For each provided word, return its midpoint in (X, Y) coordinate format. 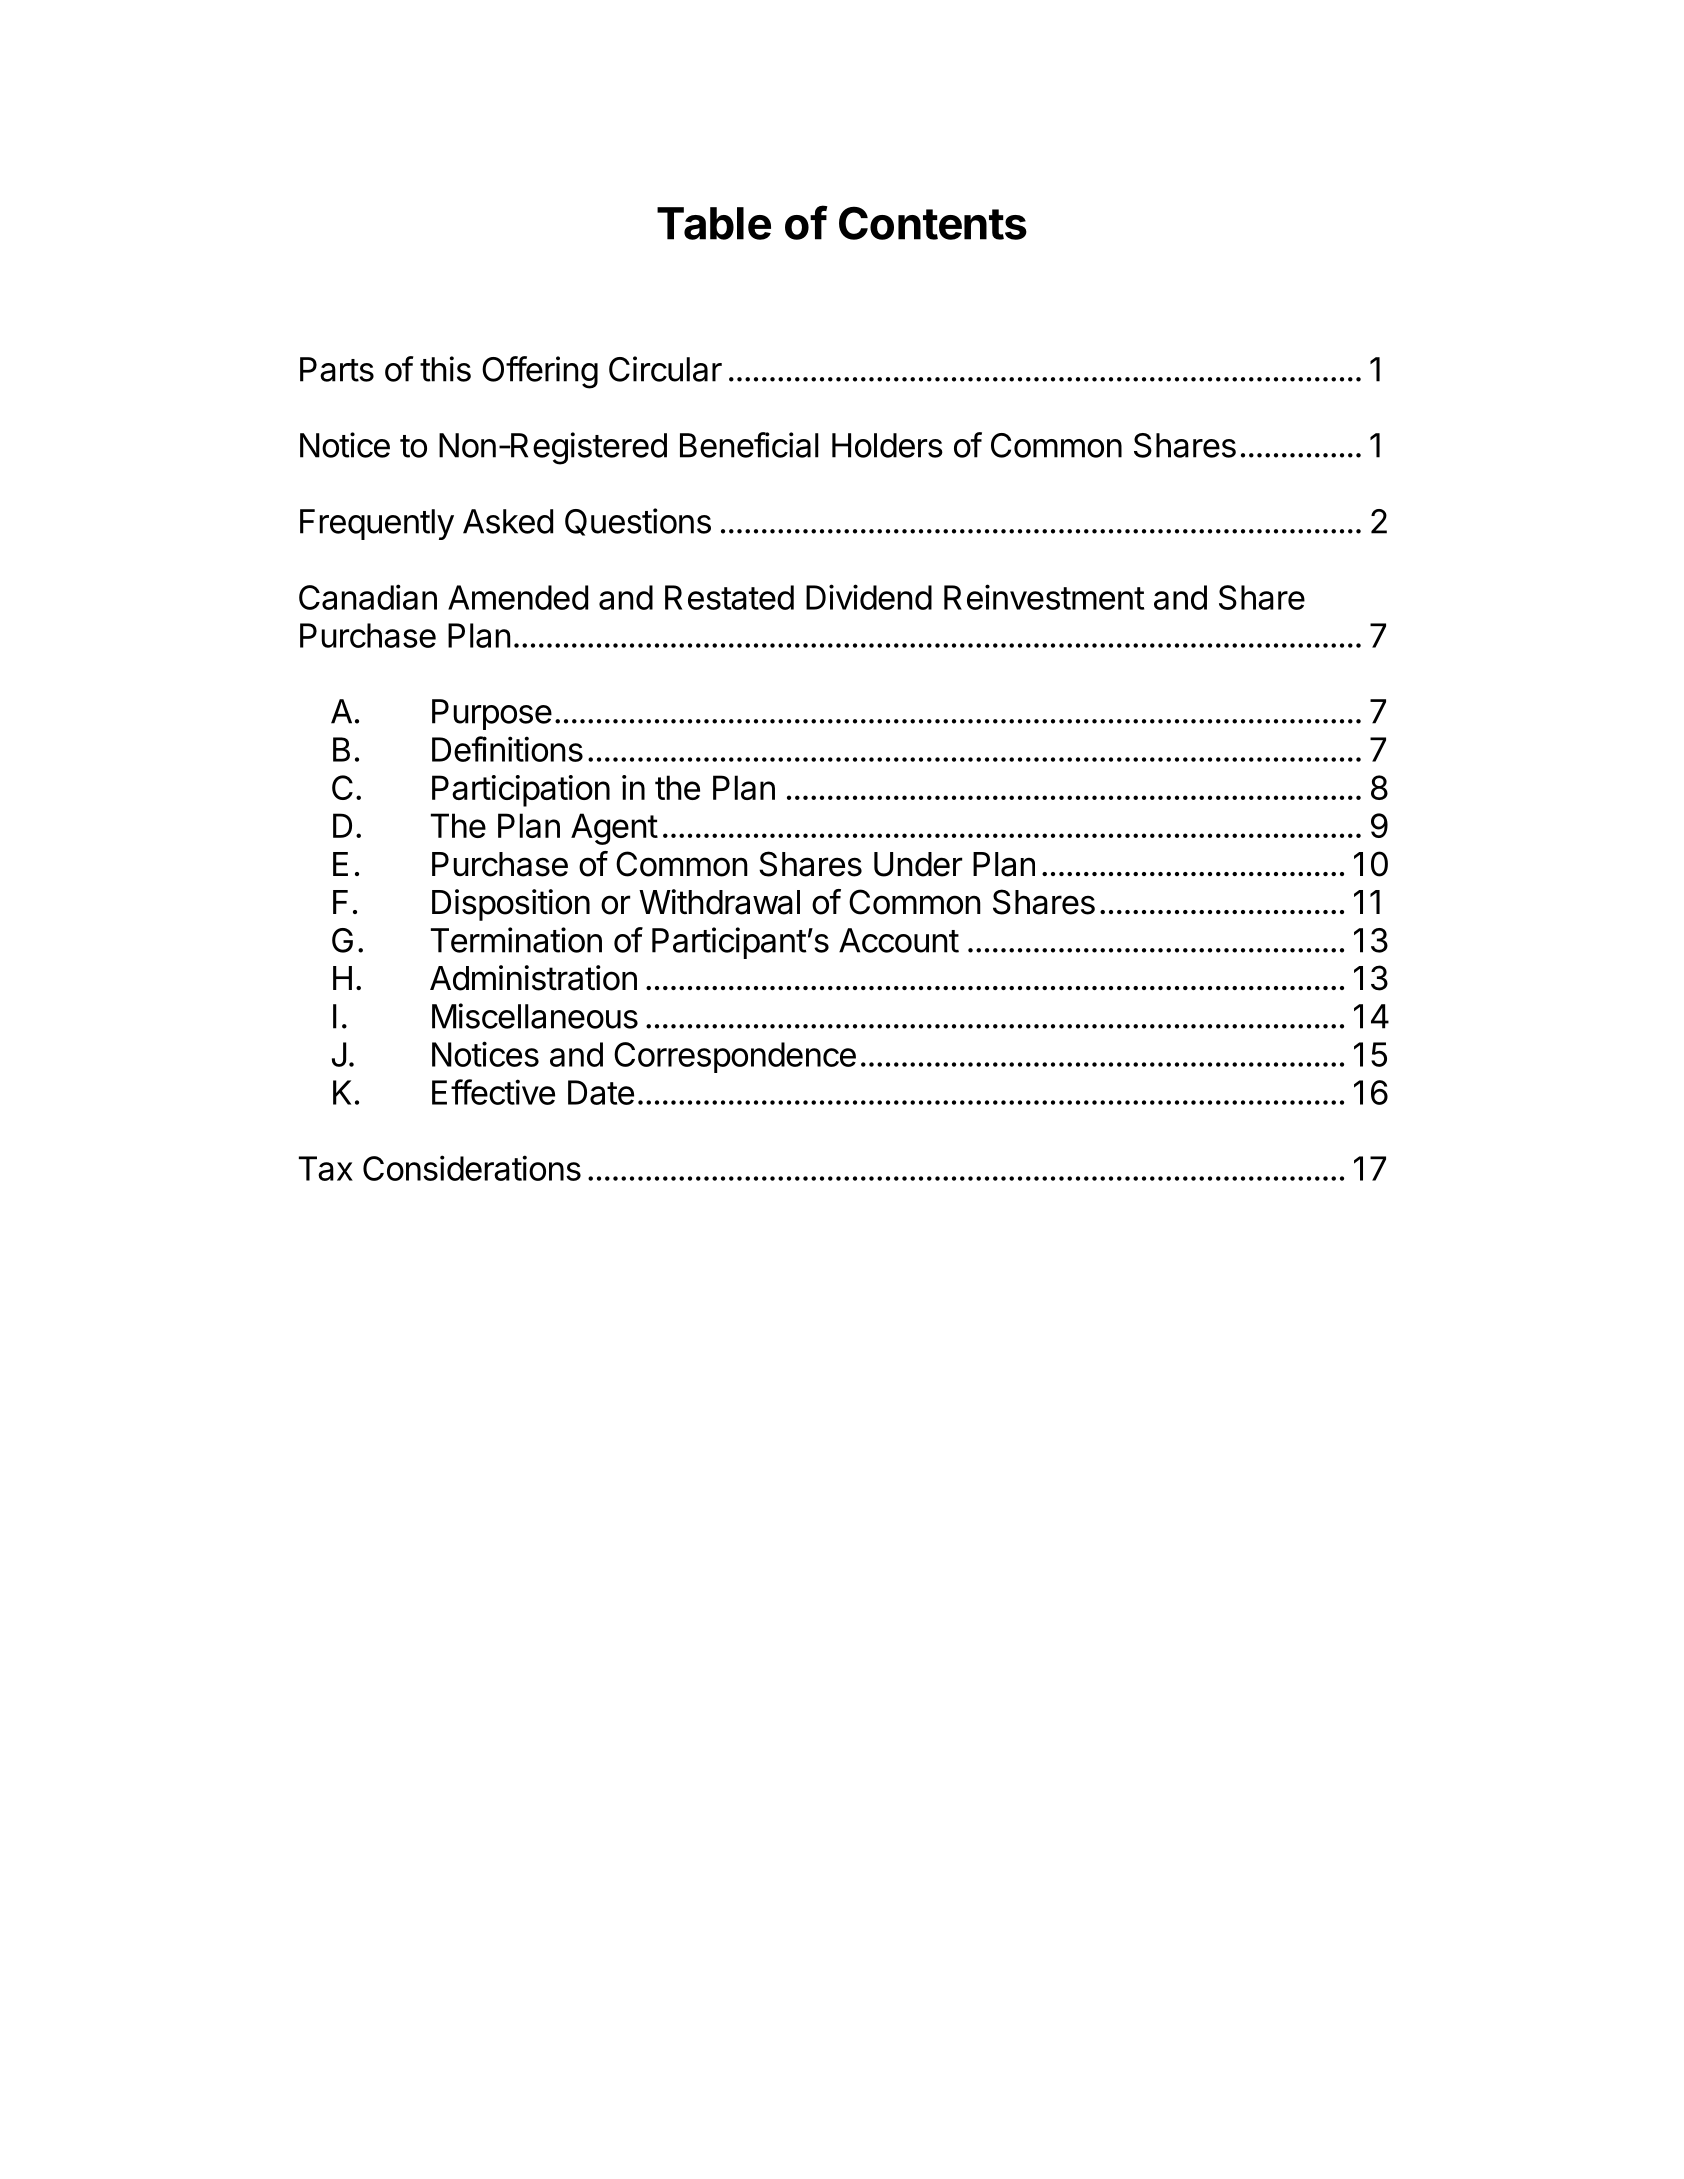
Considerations (472, 1168)
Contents (933, 223)
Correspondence (735, 1057)
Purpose (492, 714)
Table (714, 223)
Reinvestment (1044, 597)
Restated (729, 597)
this (445, 369)
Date (601, 1092)
